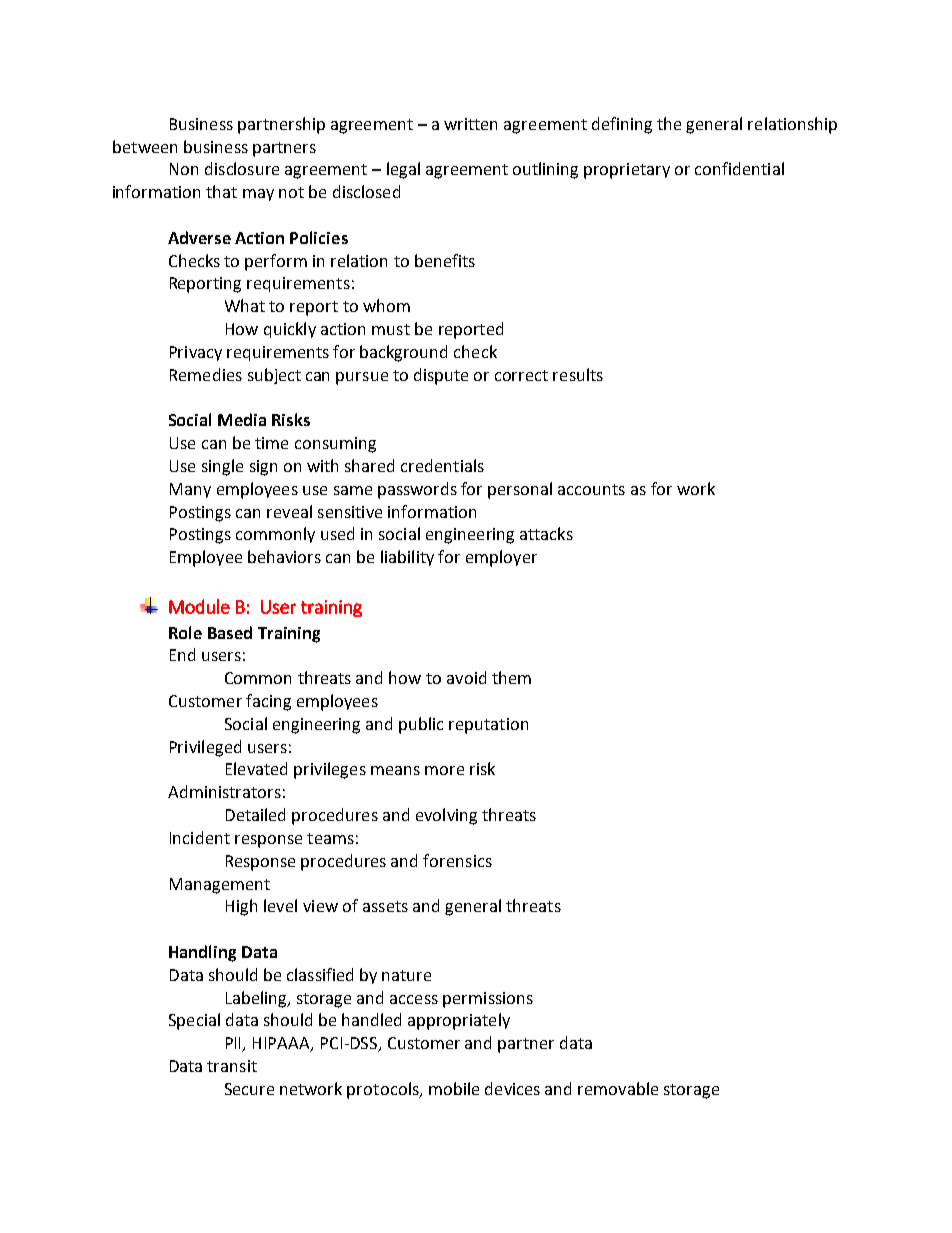 This image has width=952, height=1233. Describe the element at coordinates (403, 170) in the image. I see `legal` at that location.
